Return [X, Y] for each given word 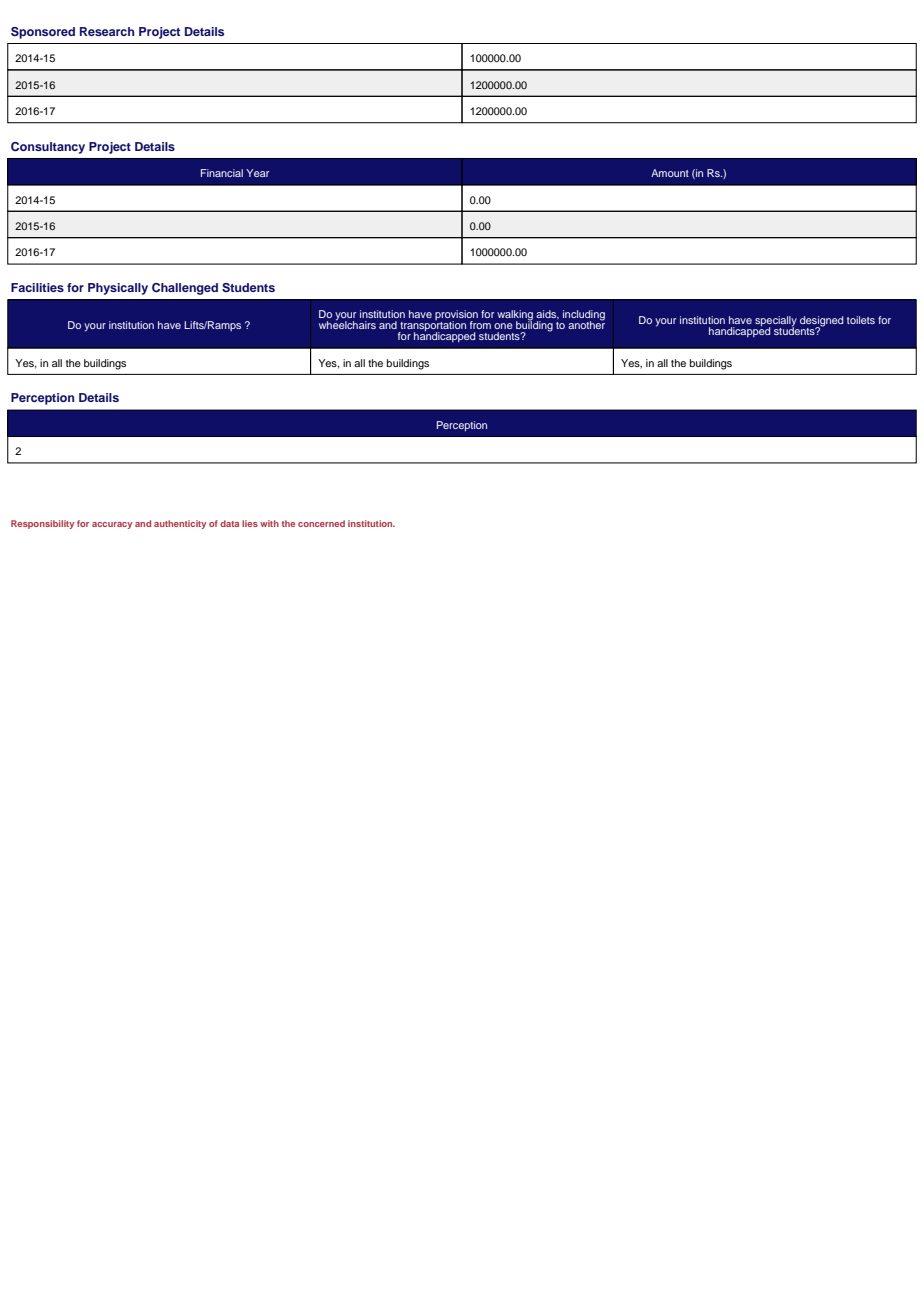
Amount [670, 173]
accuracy [112, 525]
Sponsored [43, 33]
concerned [321, 523]
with [269, 523]
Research [107, 31]
